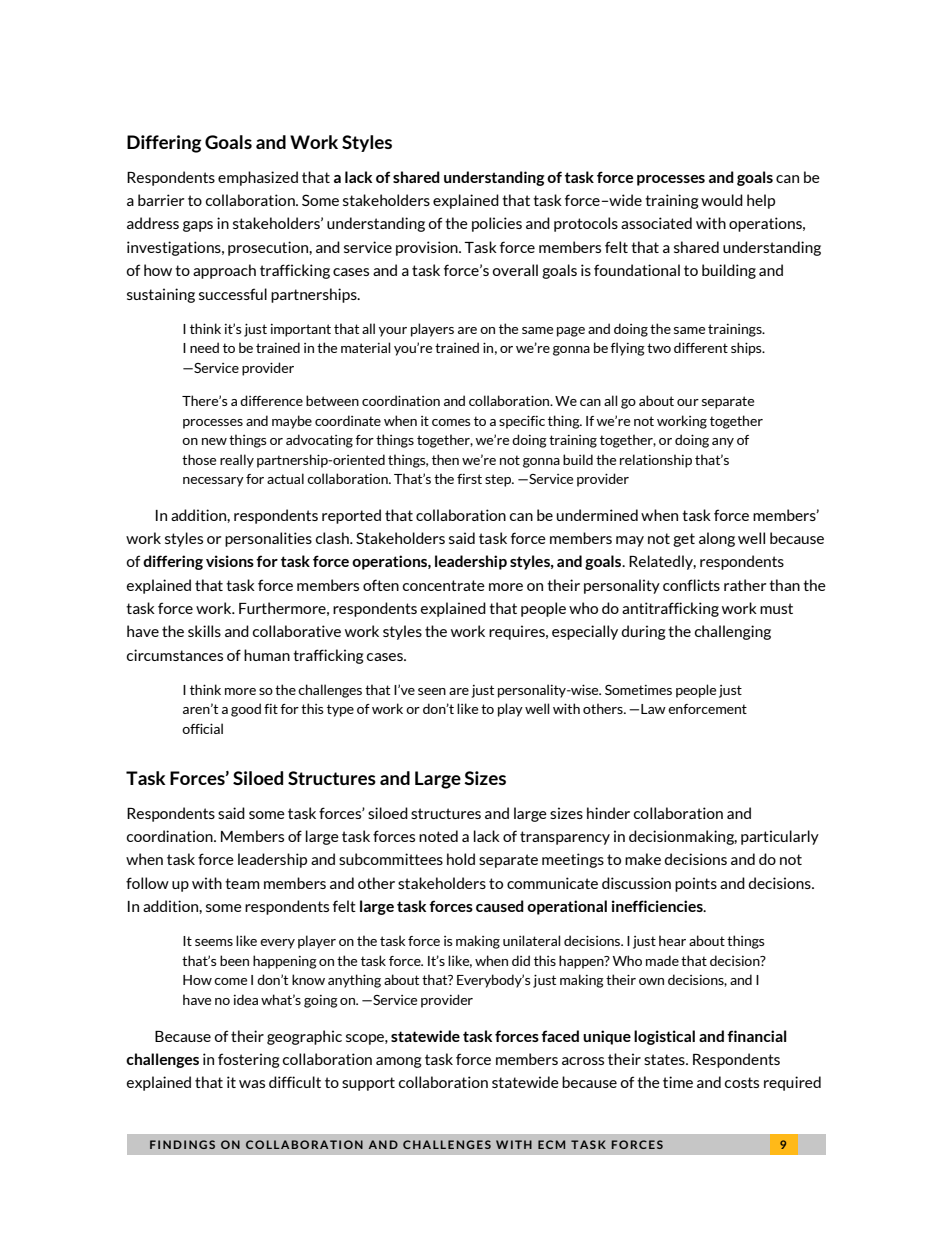  What do you see at coordinates (444, 585) in the page?
I see `concentrate` at bounding box center [444, 585].
